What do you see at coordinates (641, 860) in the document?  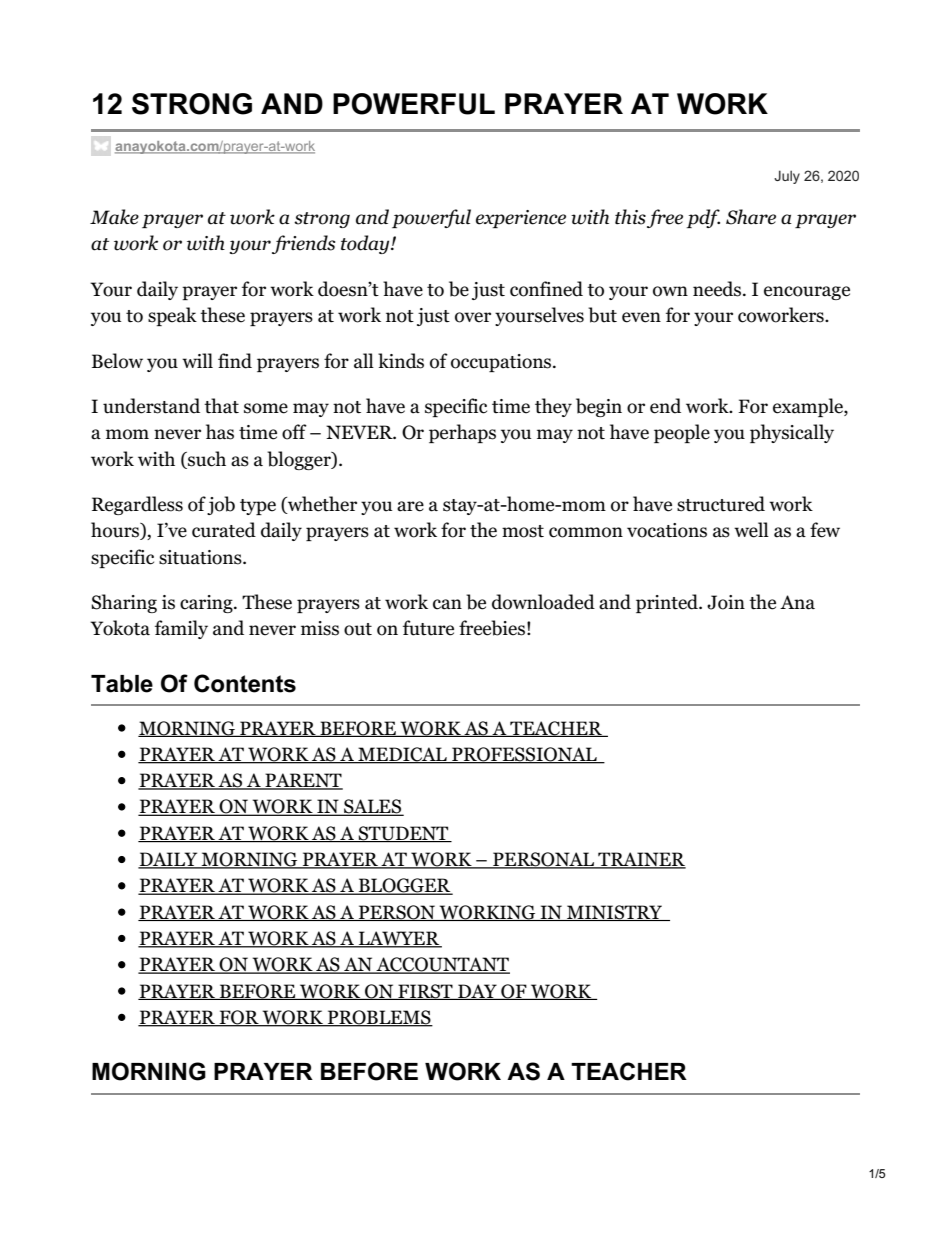 I see `TRAINER` at bounding box center [641, 860].
